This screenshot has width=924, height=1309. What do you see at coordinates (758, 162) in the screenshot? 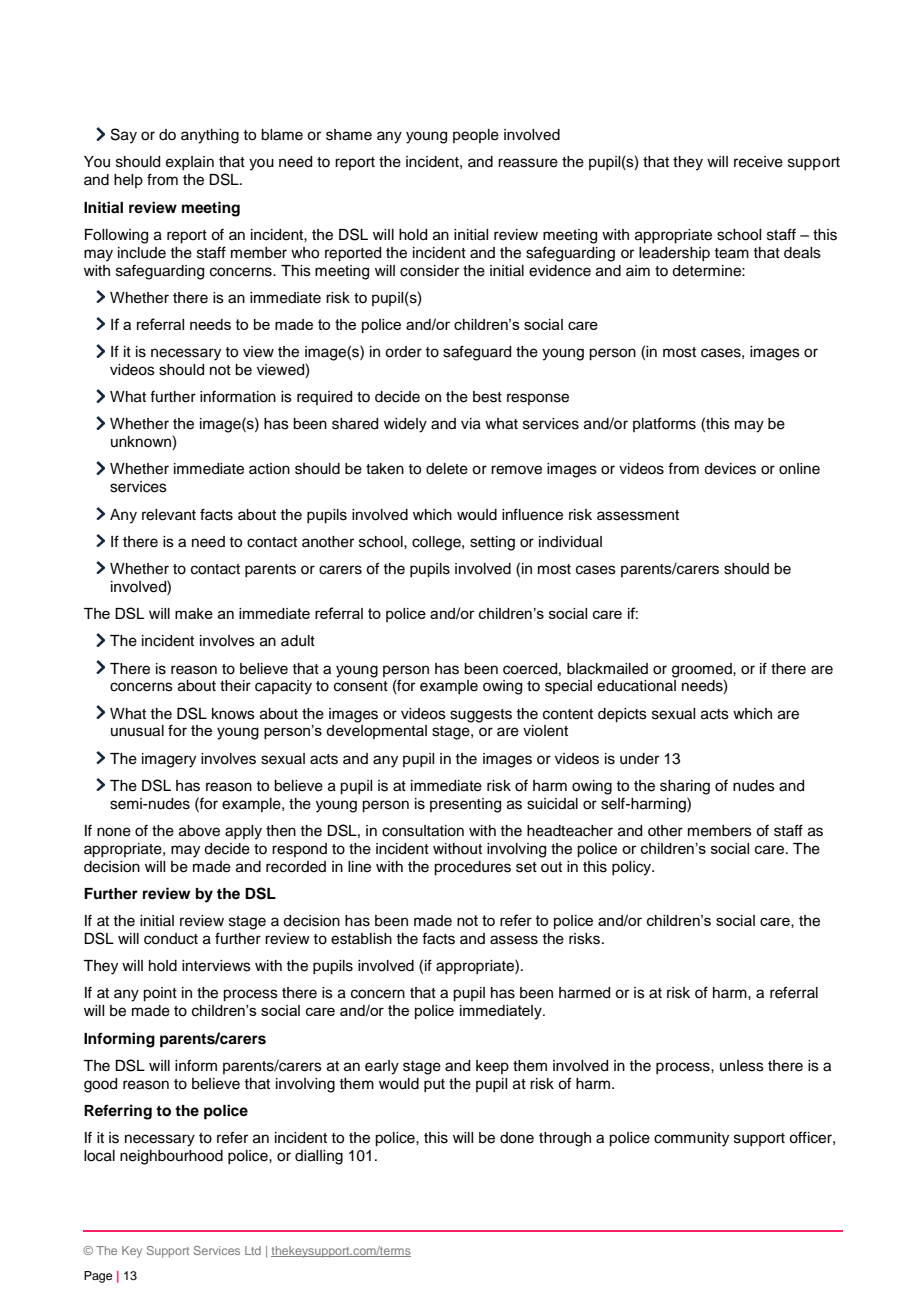
I see `receive` at bounding box center [758, 162].
